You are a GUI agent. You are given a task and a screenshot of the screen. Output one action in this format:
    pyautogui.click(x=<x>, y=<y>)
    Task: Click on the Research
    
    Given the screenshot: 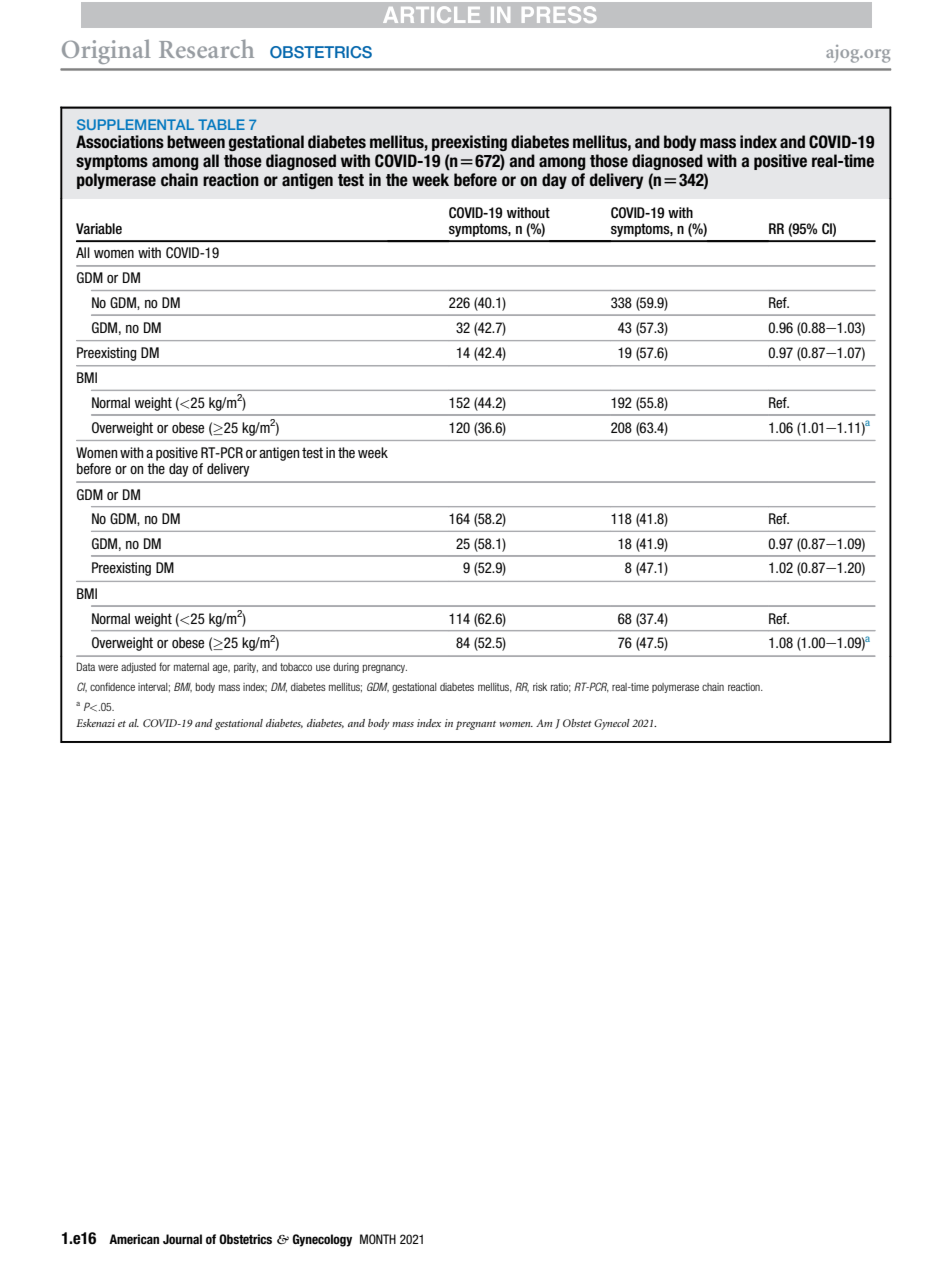 What is the action you would take?
    pyautogui.click(x=206, y=48)
